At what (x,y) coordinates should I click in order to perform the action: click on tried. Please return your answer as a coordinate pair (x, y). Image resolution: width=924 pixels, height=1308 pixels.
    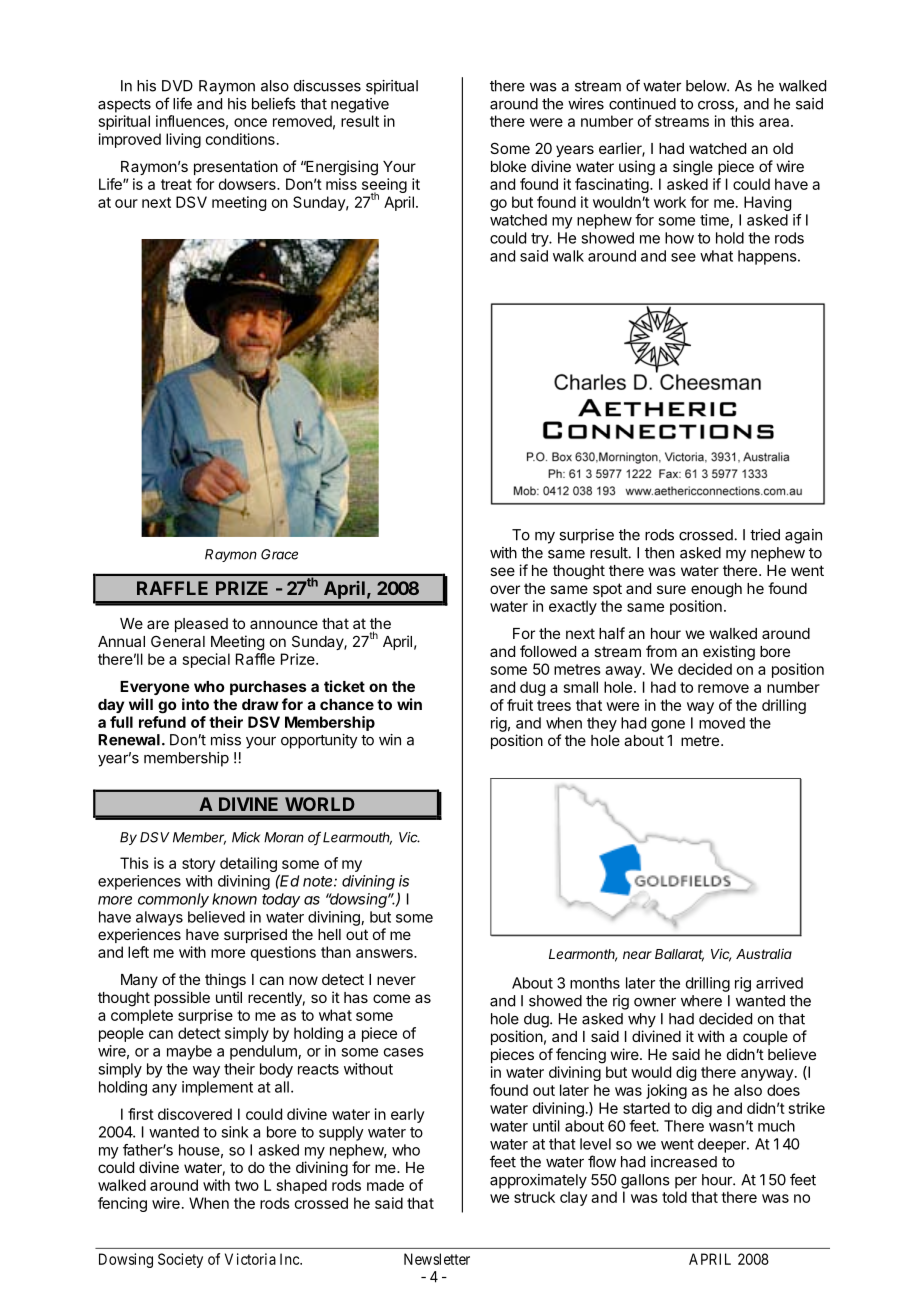
    Looking at the image, I should click on (765, 535).
